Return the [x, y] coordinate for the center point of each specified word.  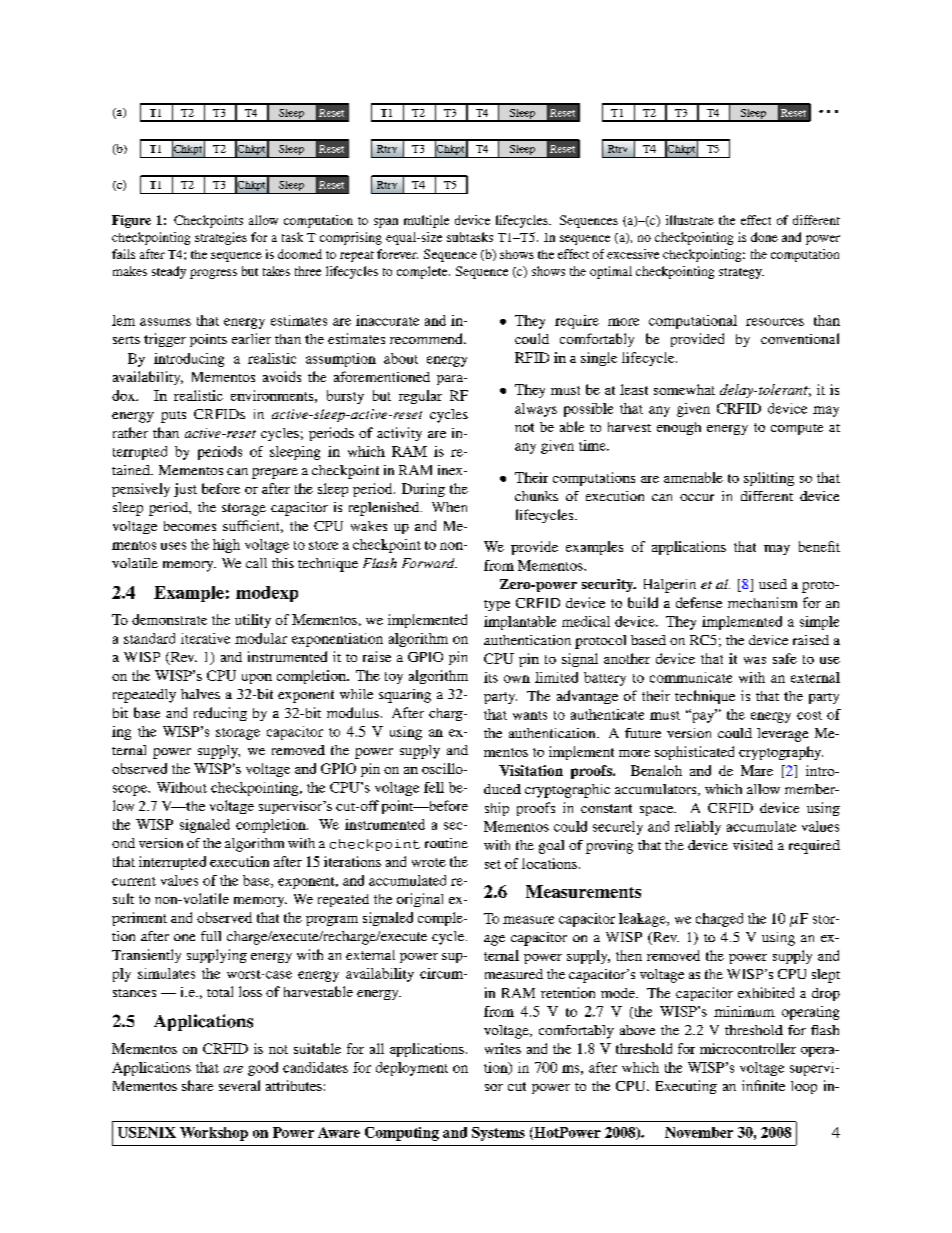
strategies [221, 238]
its [491, 677]
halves [200, 694]
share [197, 1085]
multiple [426, 221]
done [764, 237]
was [755, 660]
